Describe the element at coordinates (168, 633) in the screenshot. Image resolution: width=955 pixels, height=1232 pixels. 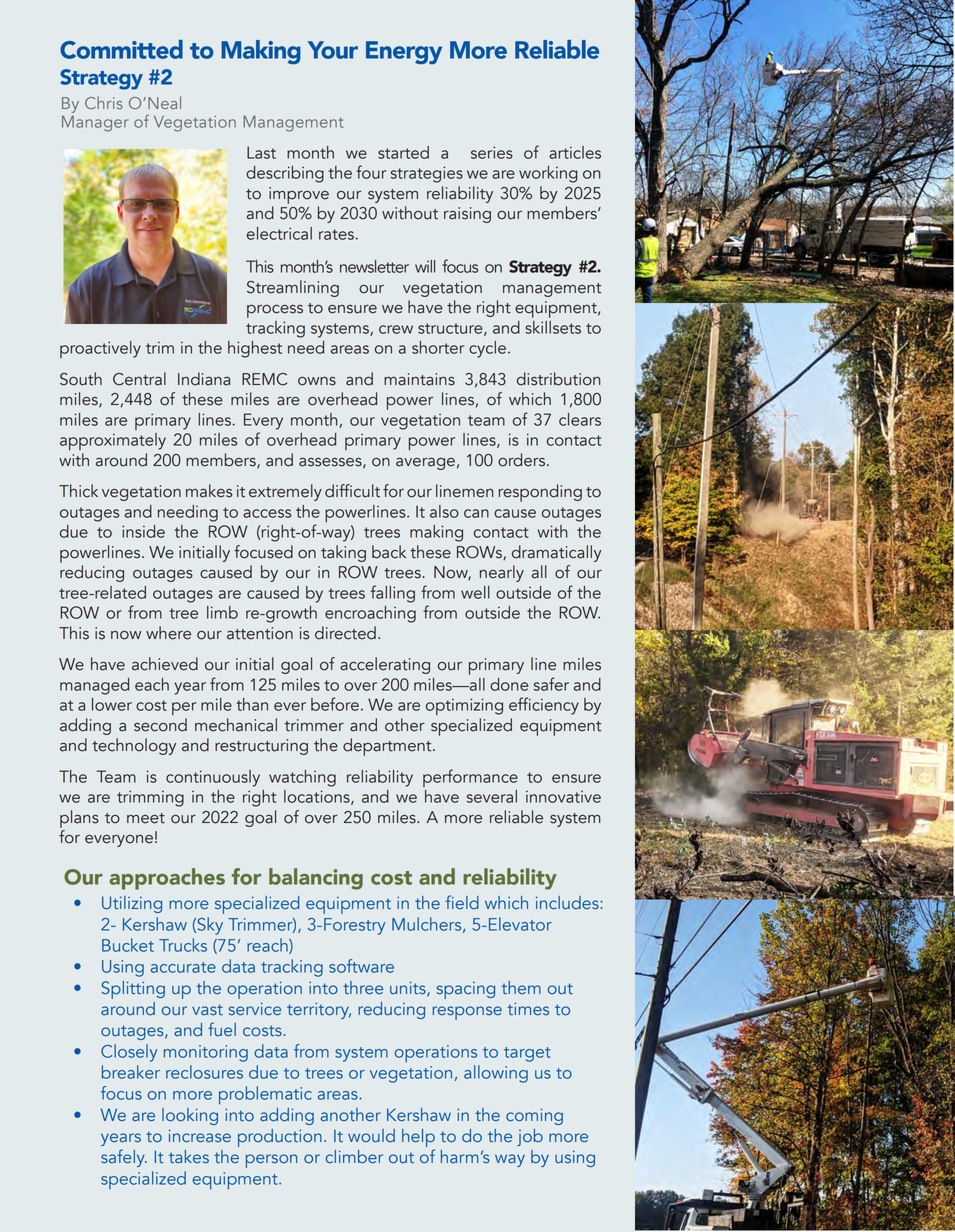
I see `where` at that location.
